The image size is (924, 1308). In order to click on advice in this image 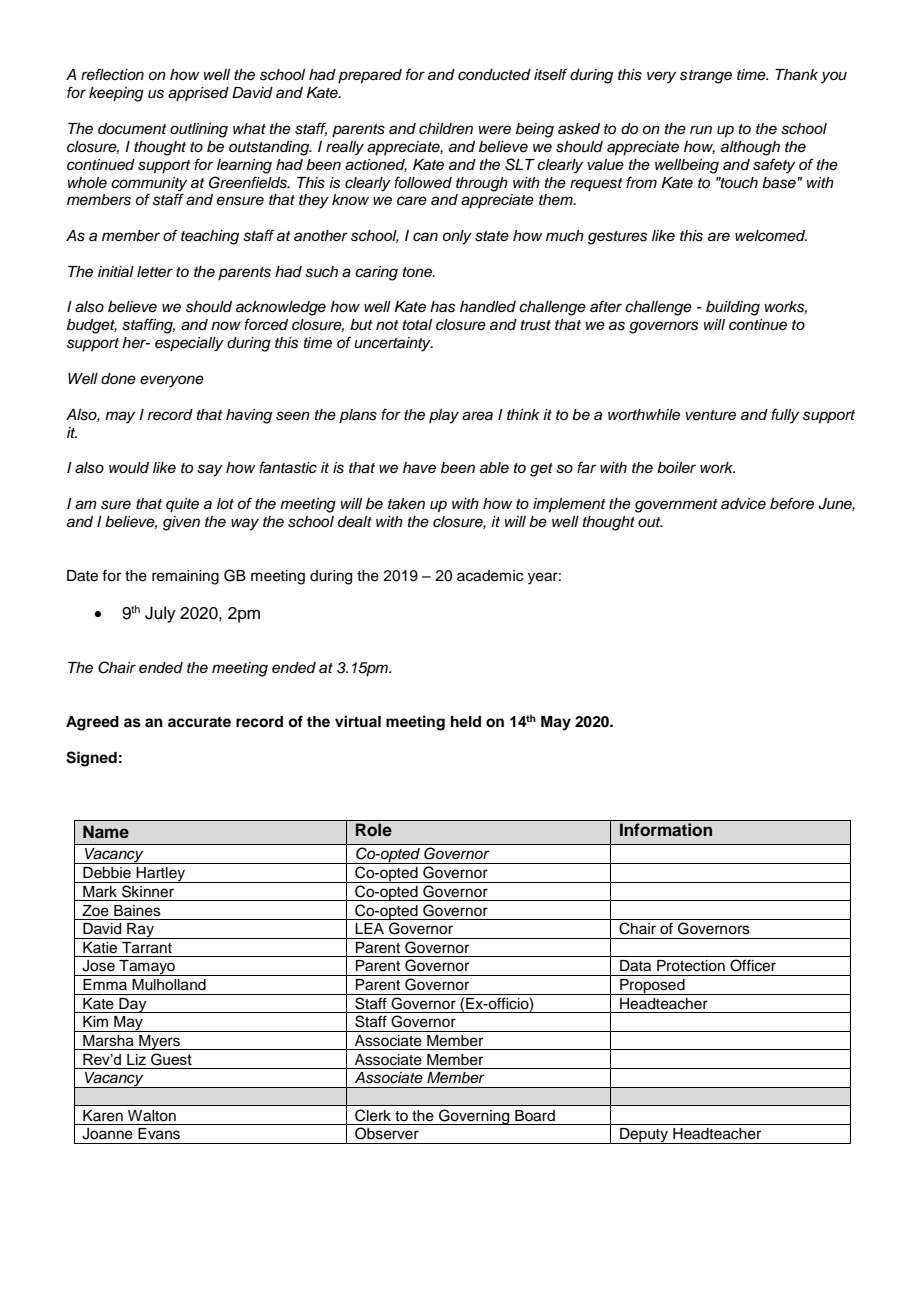, I will do `click(743, 503)`.
